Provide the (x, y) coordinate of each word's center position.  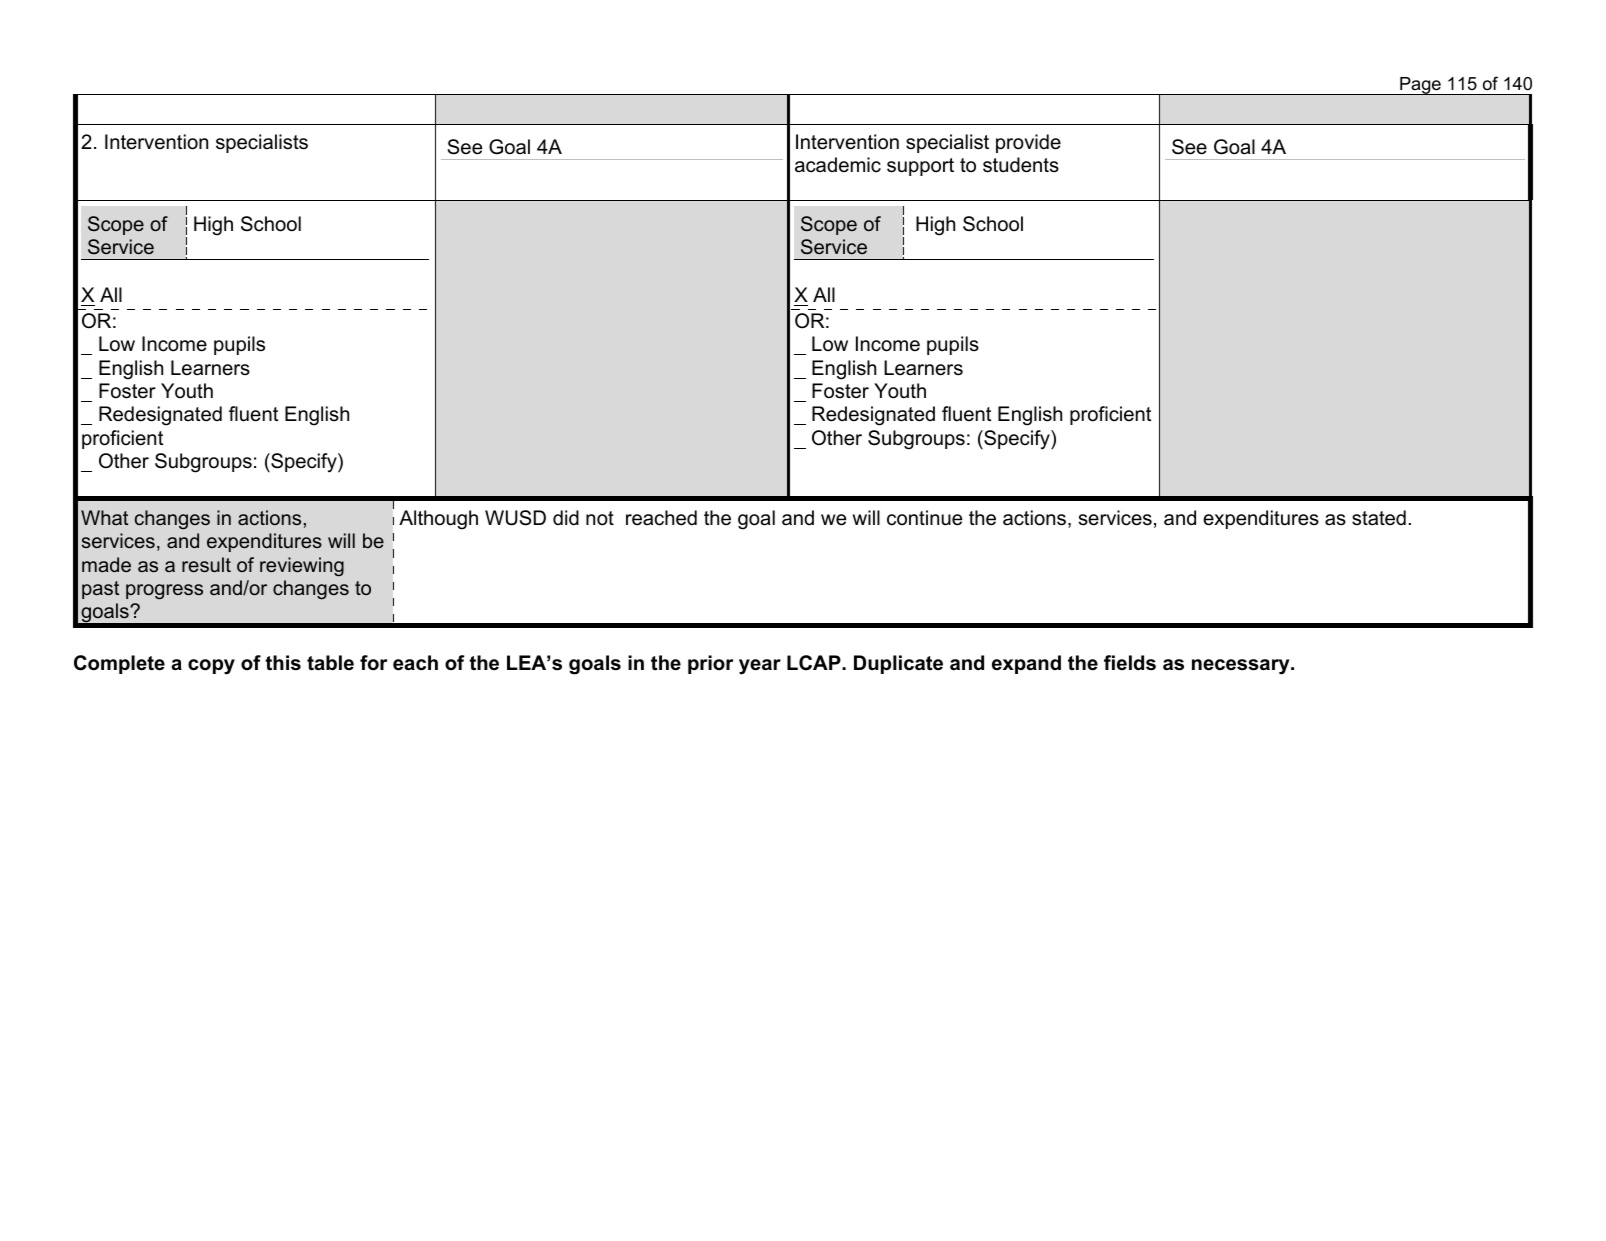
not (600, 518)
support (920, 167)
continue (924, 518)
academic (838, 165)
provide (1028, 143)
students (1021, 165)
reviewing (302, 567)
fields (1130, 663)
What (104, 517)
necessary (1242, 667)
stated (1379, 518)
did (566, 518)
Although (438, 520)
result (206, 564)
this (283, 663)
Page (1420, 86)
